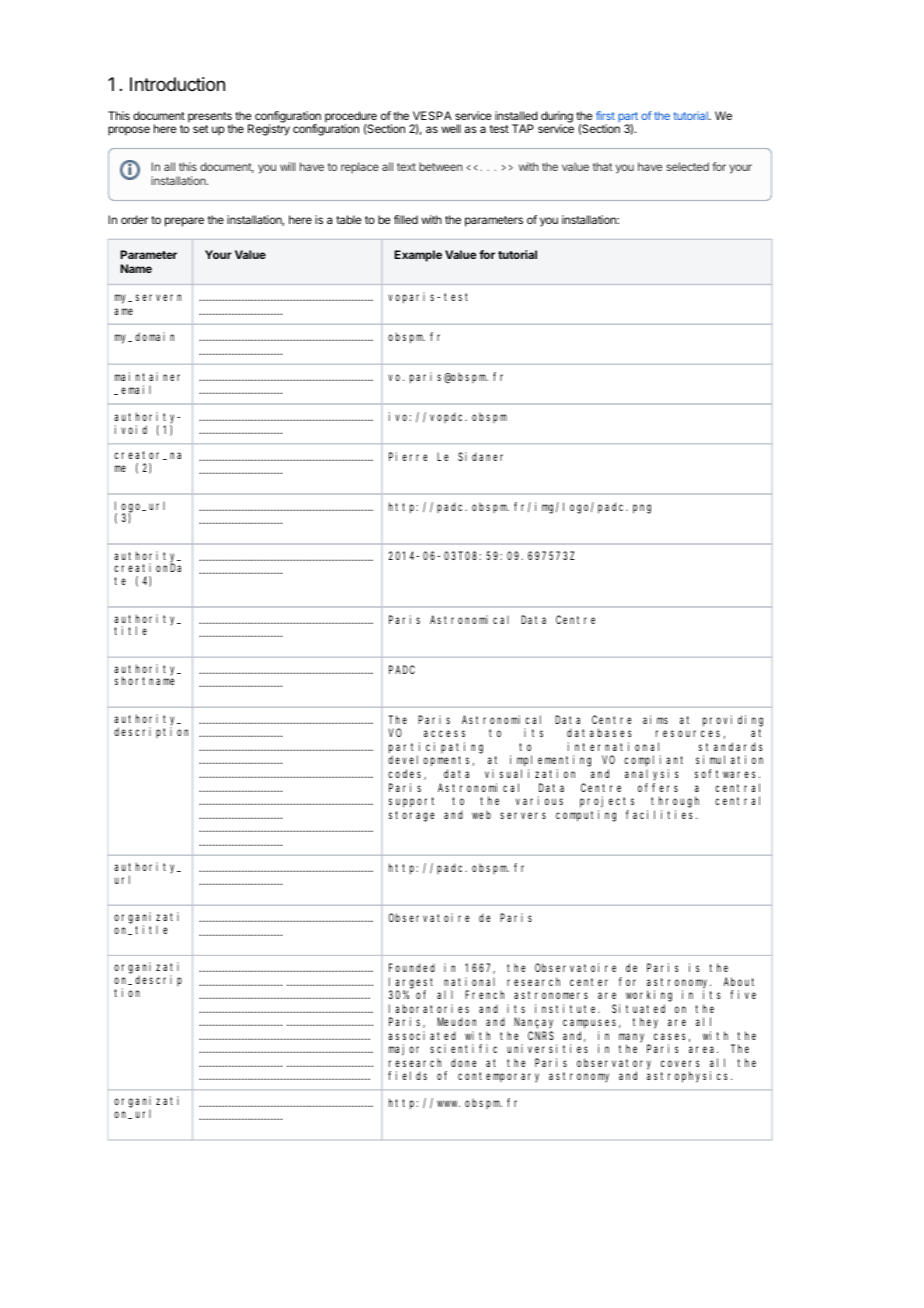 This screenshot has width=924, height=1308. I want to click on Pierre, so click(408, 456).
